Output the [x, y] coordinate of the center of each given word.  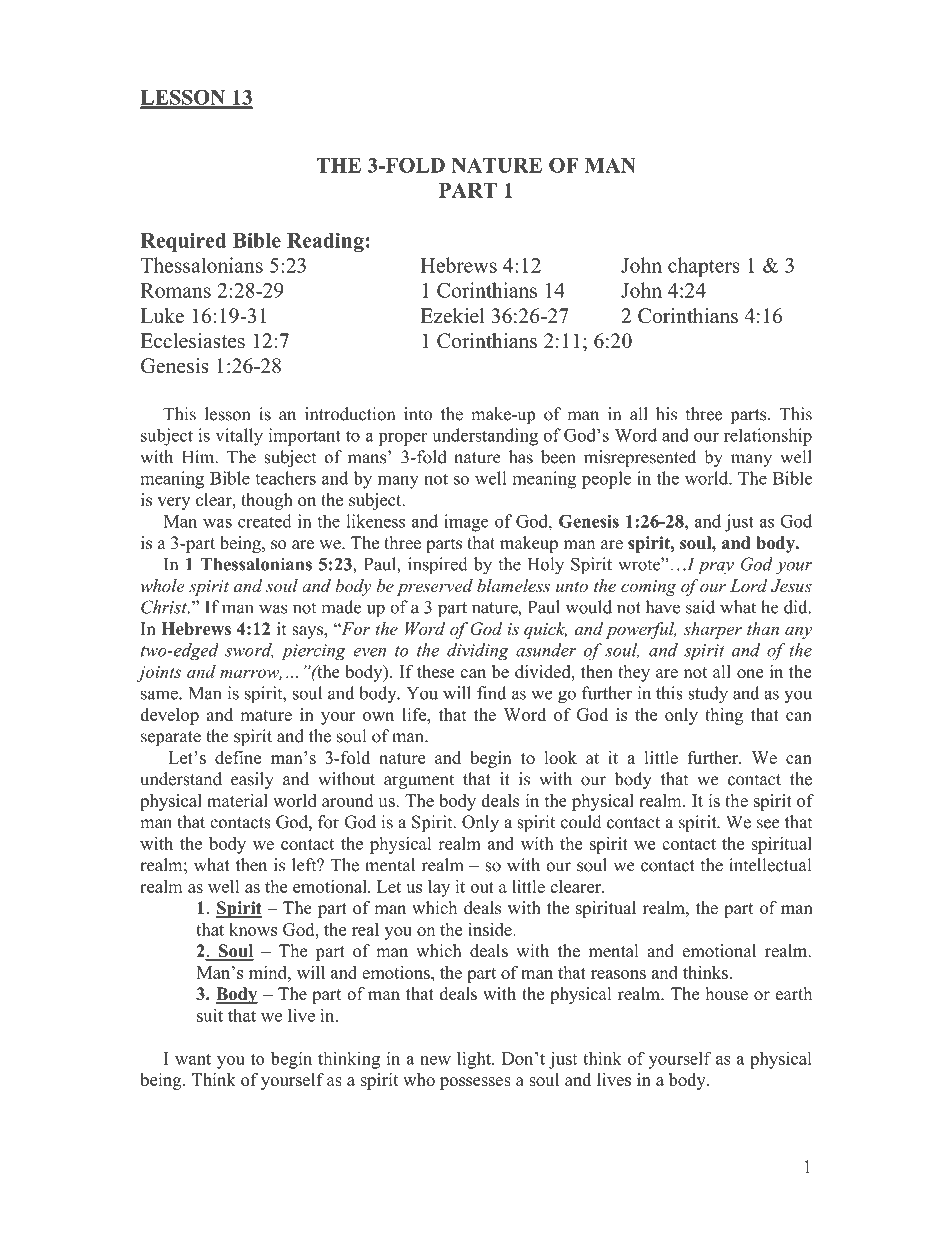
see [768, 824]
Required [183, 242]
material [237, 800]
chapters [704, 267]
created [265, 521]
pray [716, 568]
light [475, 1060]
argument [419, 781]
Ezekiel [453, 316]
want [193, 1059]
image [466, 523]
